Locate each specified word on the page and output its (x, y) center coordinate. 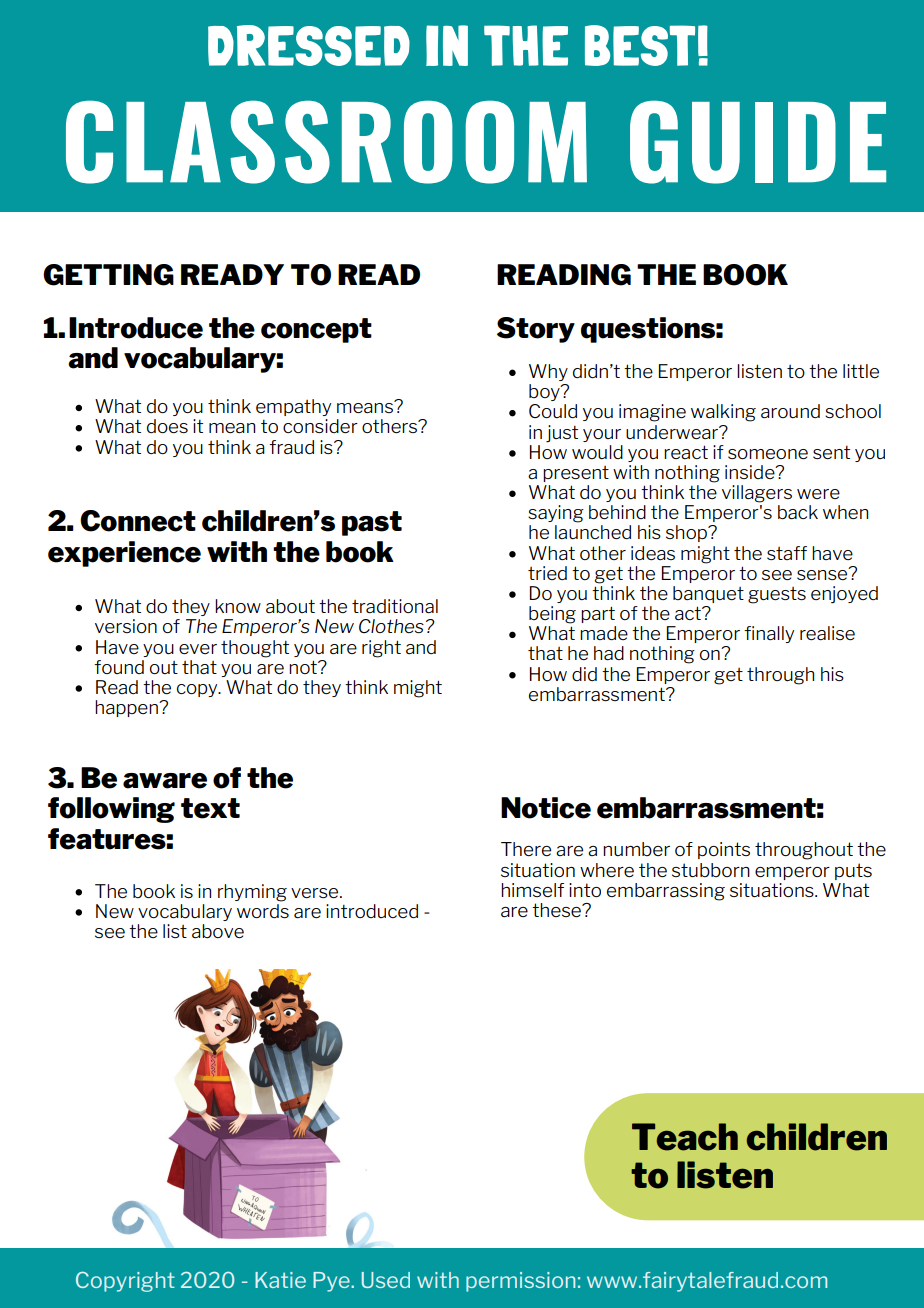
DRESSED (309, 45)
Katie (280, 1280)
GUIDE (758, 142)
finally (769, 634)
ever (198, 649)
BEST (640, 45)
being (552, 615)
